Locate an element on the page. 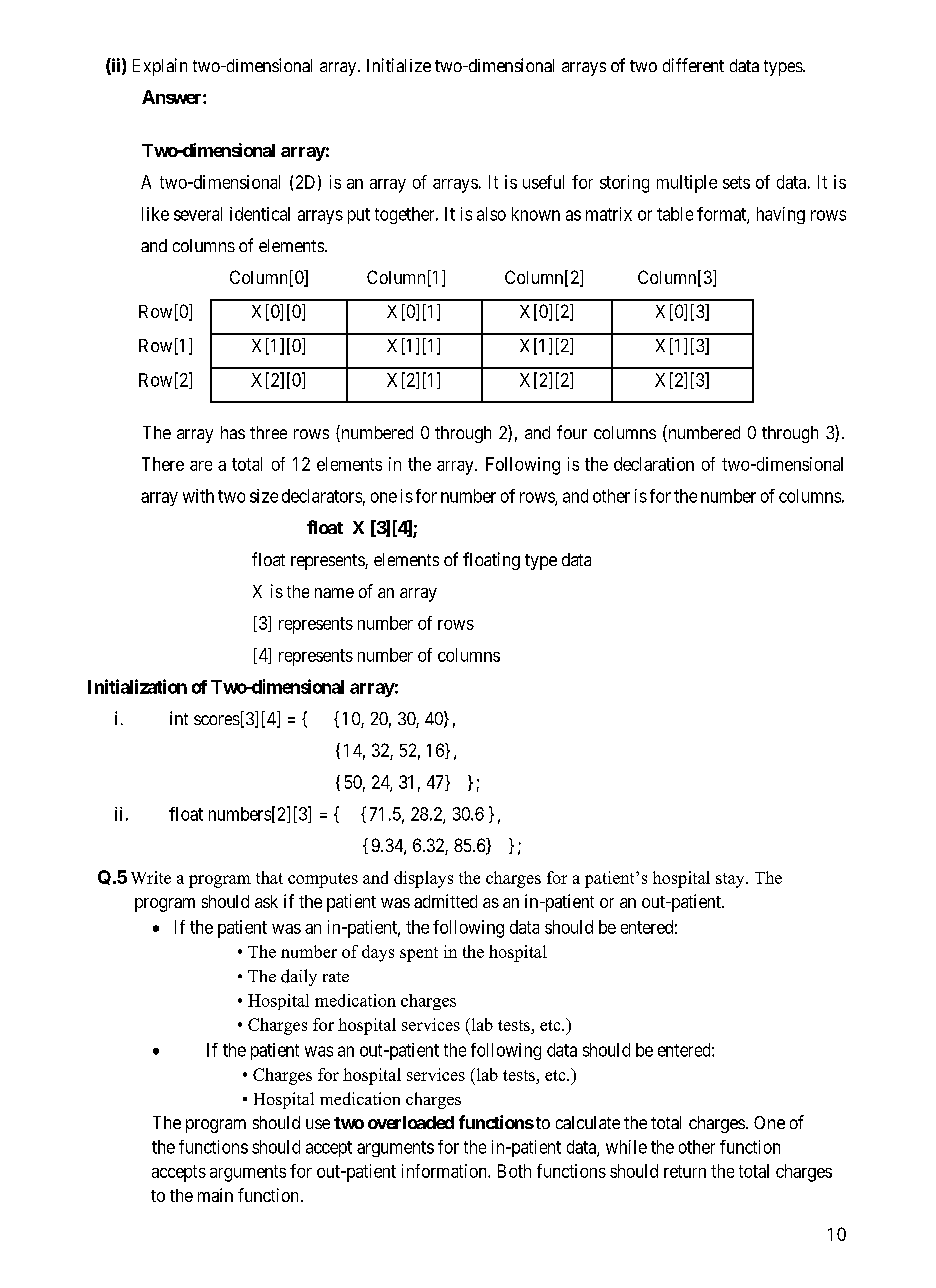 Image resolution: width=936 pixels, height=1288 pixels. four is located at coordinates (572, 432).
